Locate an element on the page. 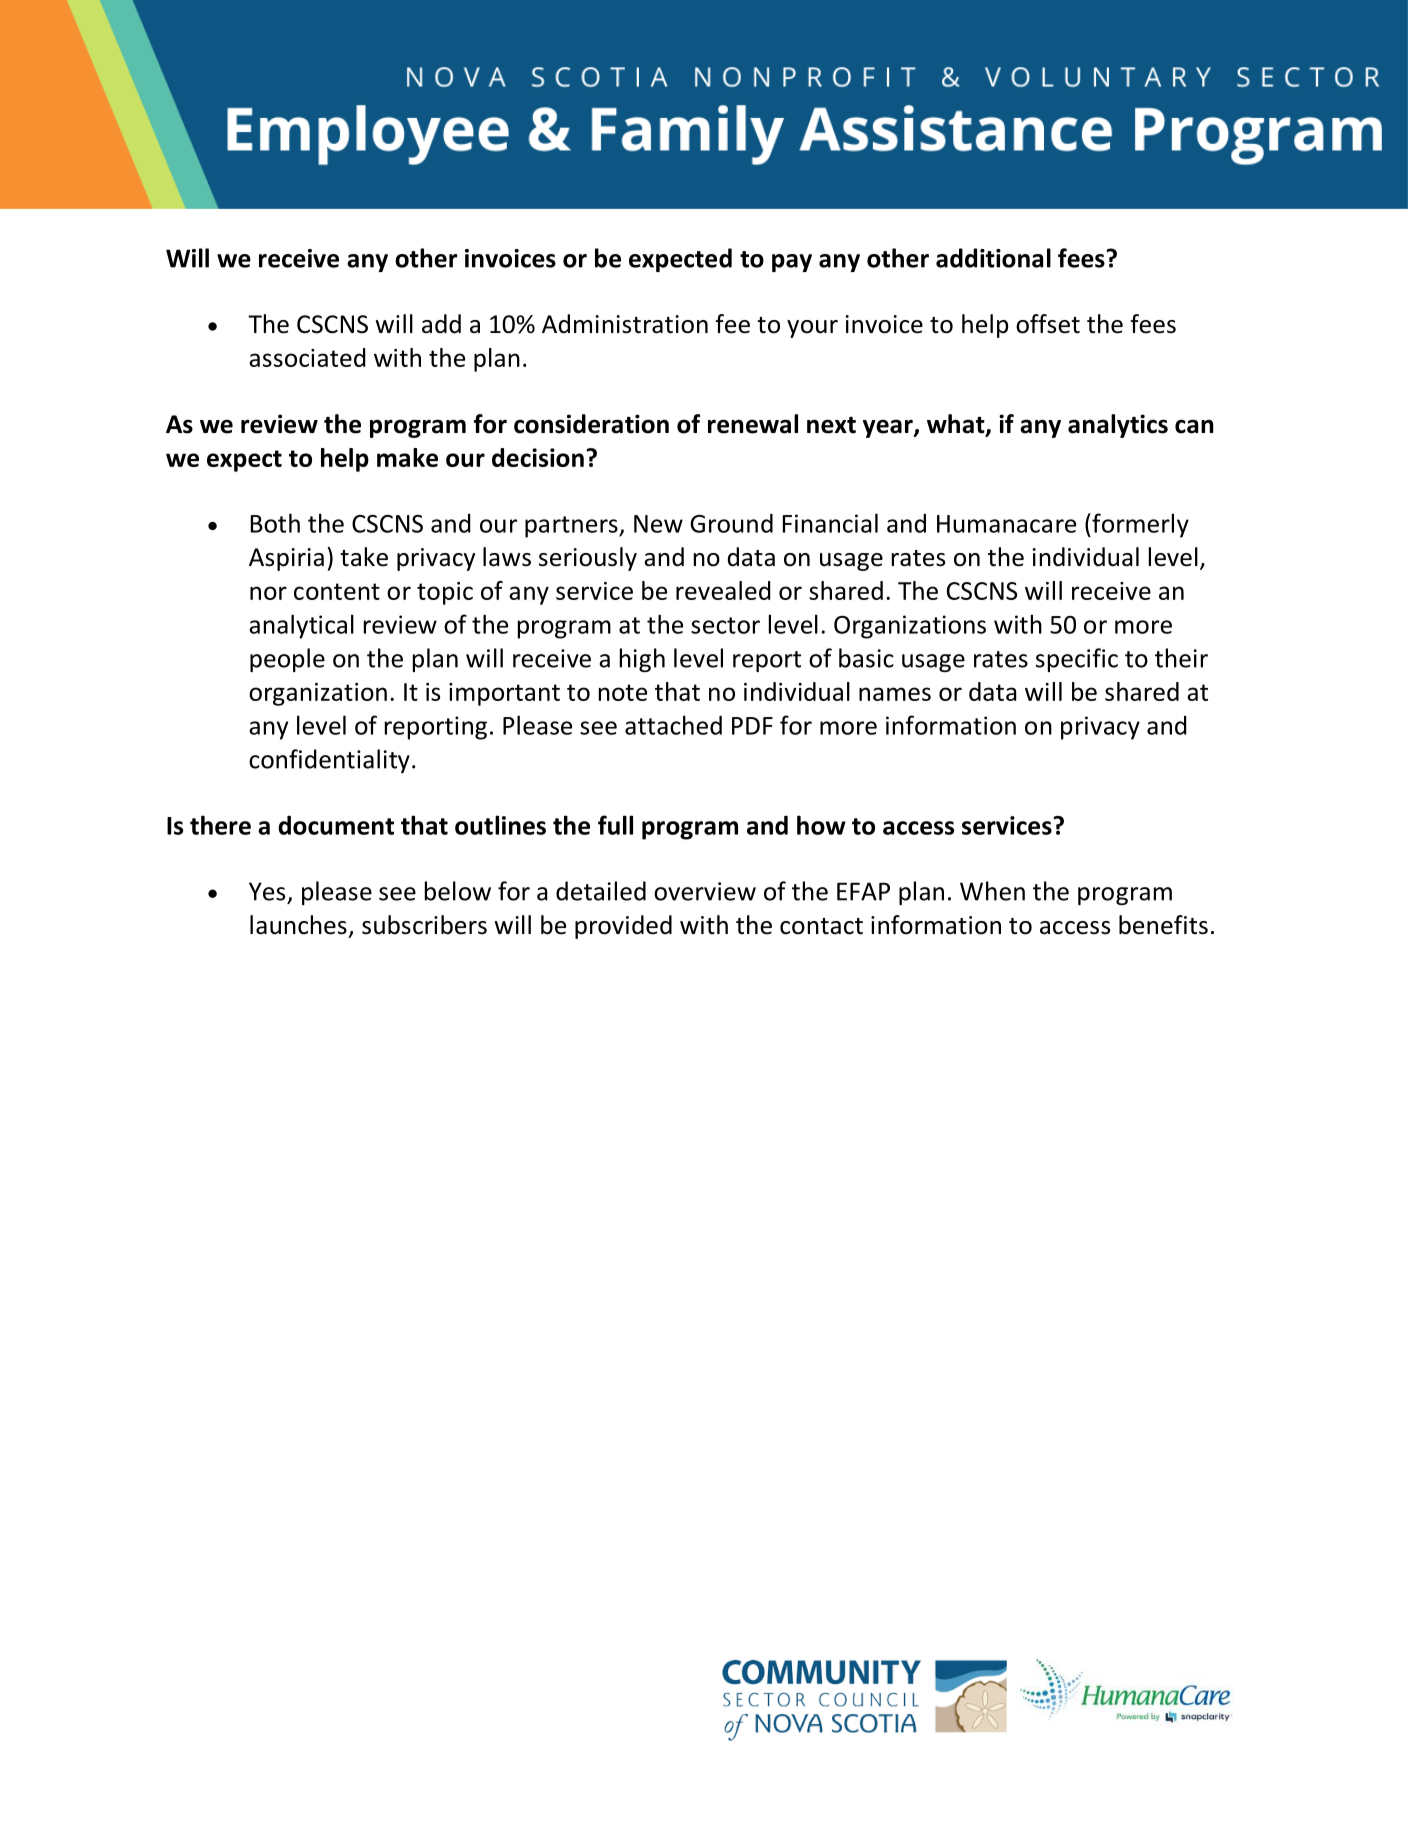  launches is located at coordinates (298, 925).
